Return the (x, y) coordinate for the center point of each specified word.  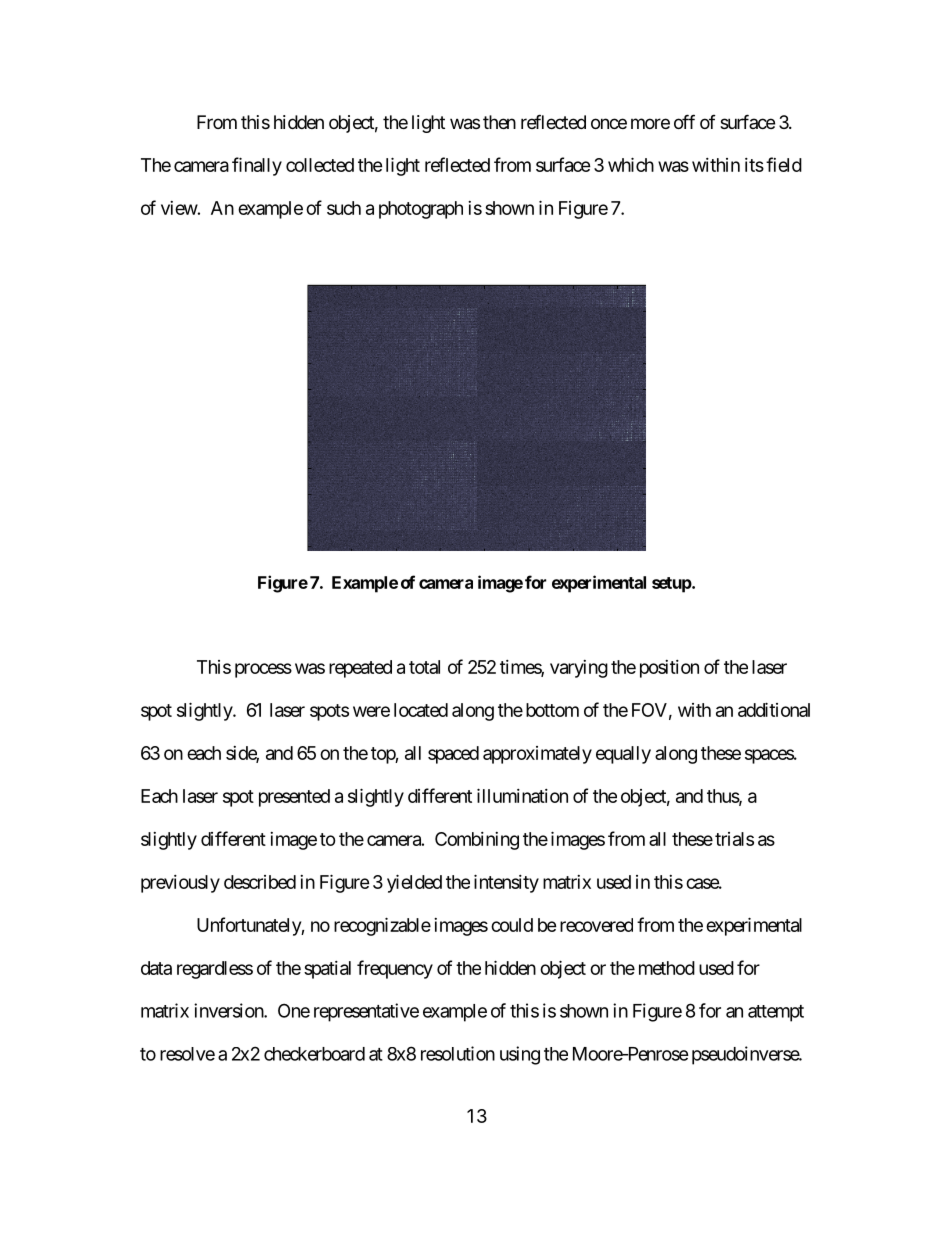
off (684, 121)
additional (774, 709)
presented (294, 798)
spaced (453, 755)
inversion (229, 1010)
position (669, 669)
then (499, 122)
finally (257, 166)
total (424, 667)
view (179, 208)
